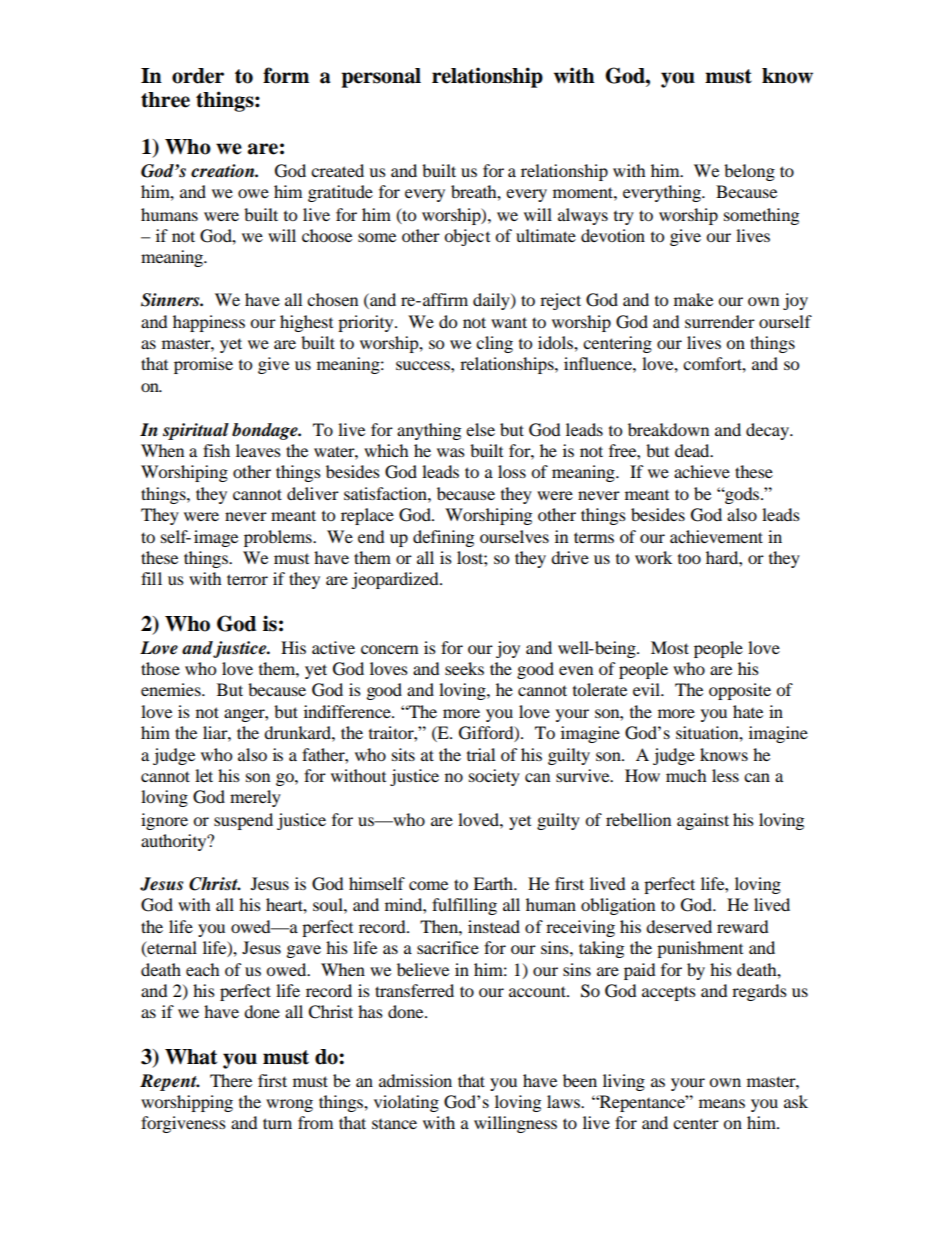 This image has width=952, height=1233. I want to click on personal, so click(381, 78).
